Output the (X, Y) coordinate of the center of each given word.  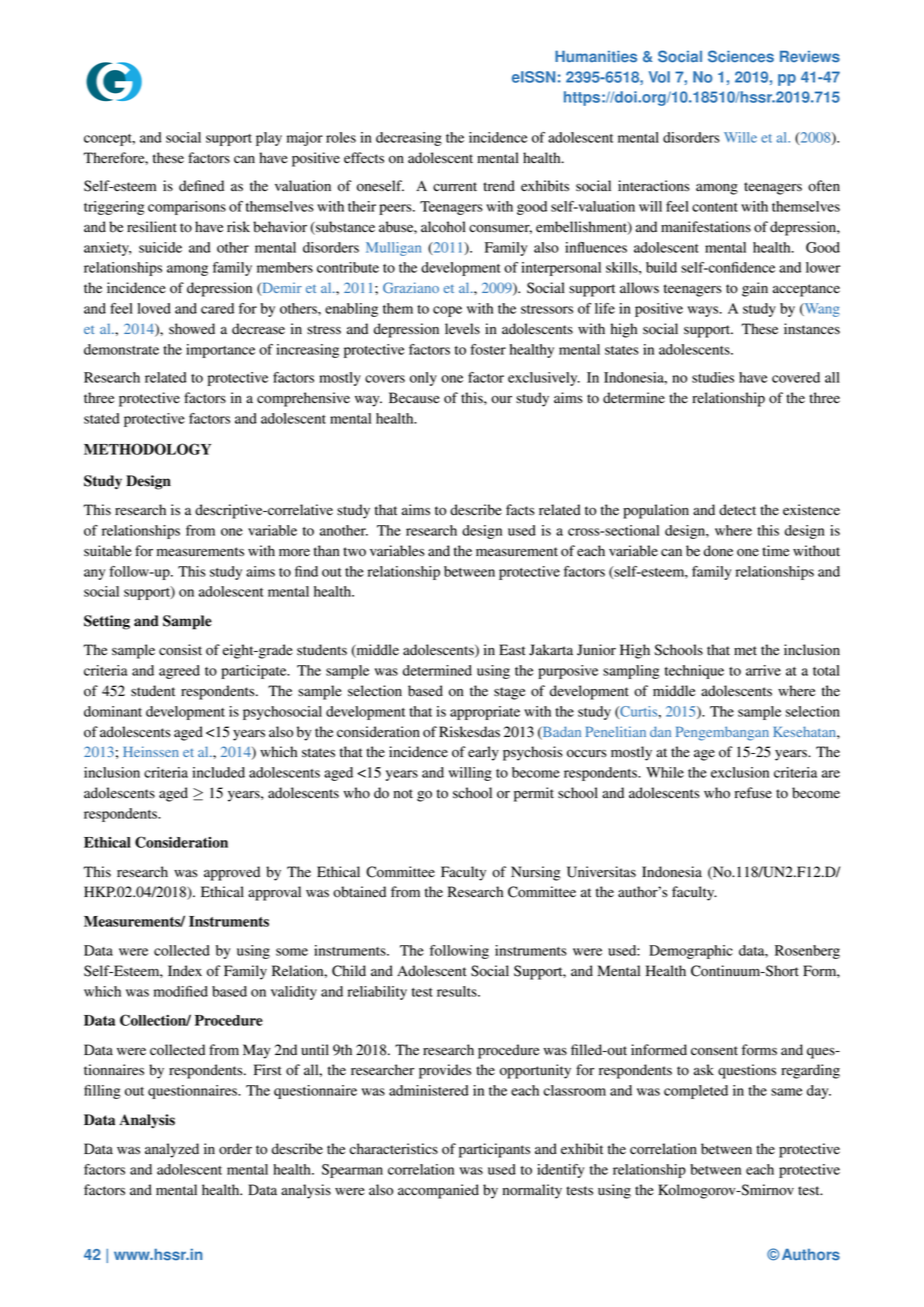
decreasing (409, 139)
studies (713, 377)
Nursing (535, 873)
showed (192, 329)
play (269, 139)
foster (488, 349)
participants (494, 1150)
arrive (763, 670)
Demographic (691, 952)
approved (232, 873)
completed (696, 1092)
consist (180, 650)
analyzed (172, 1150)
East (512, 650)
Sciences (741, 56)
